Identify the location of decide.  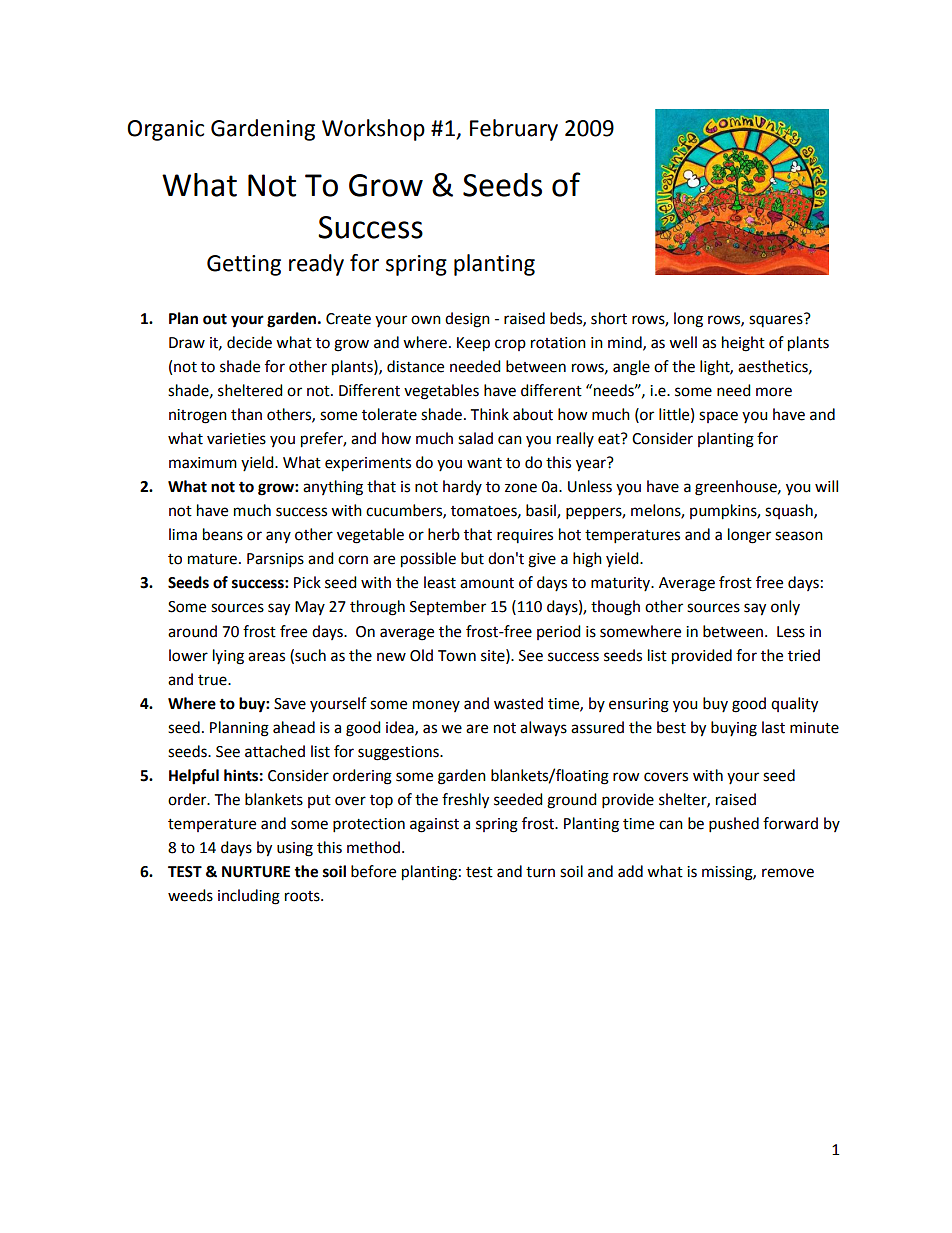
(249, 342).
